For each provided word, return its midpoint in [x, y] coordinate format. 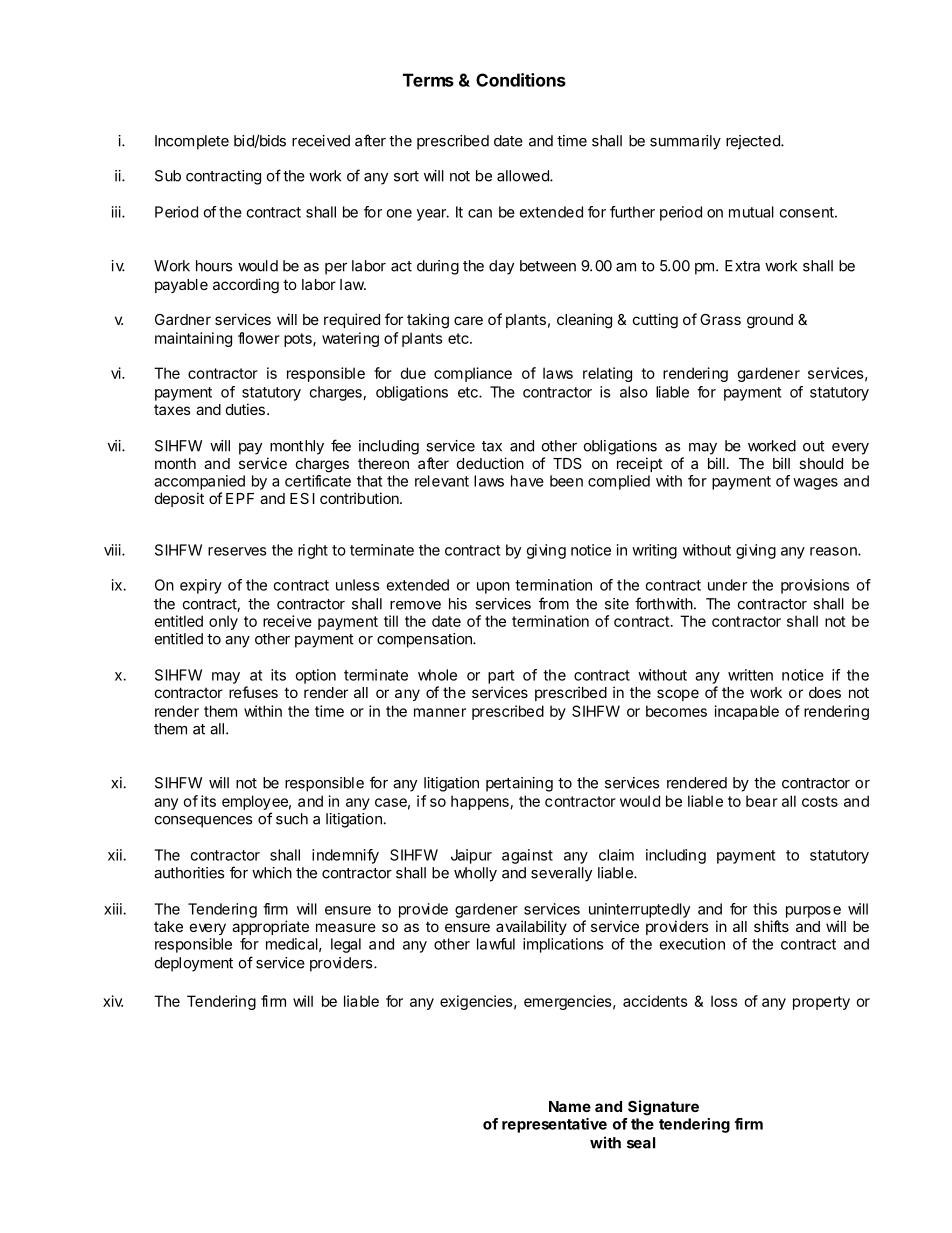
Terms [428, 80]
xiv [113, 1001]
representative [554, 1125]
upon [493, 588]
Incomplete [192, 142]
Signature [663, 1108]
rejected [754, 142]
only [223, 622]
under [727, 585]
